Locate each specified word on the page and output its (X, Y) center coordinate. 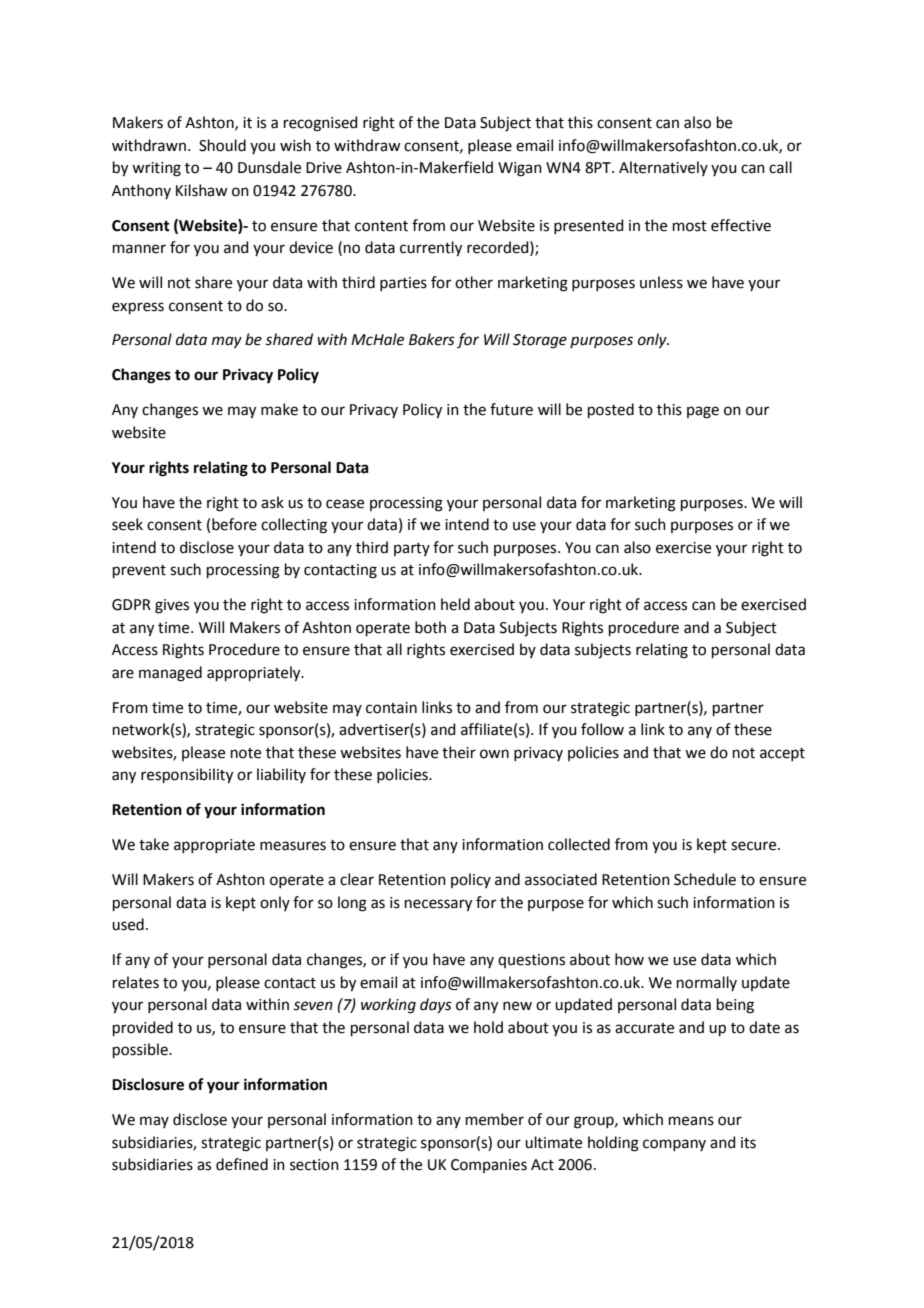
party (412, 549)
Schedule (705, 879)
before (234, 524)
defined (242, 1164)
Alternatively (663, 168)
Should (222, 145)
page (703, 412)
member (495, 1119)
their (459, 752)
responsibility (187, 776)
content (381, 226)
